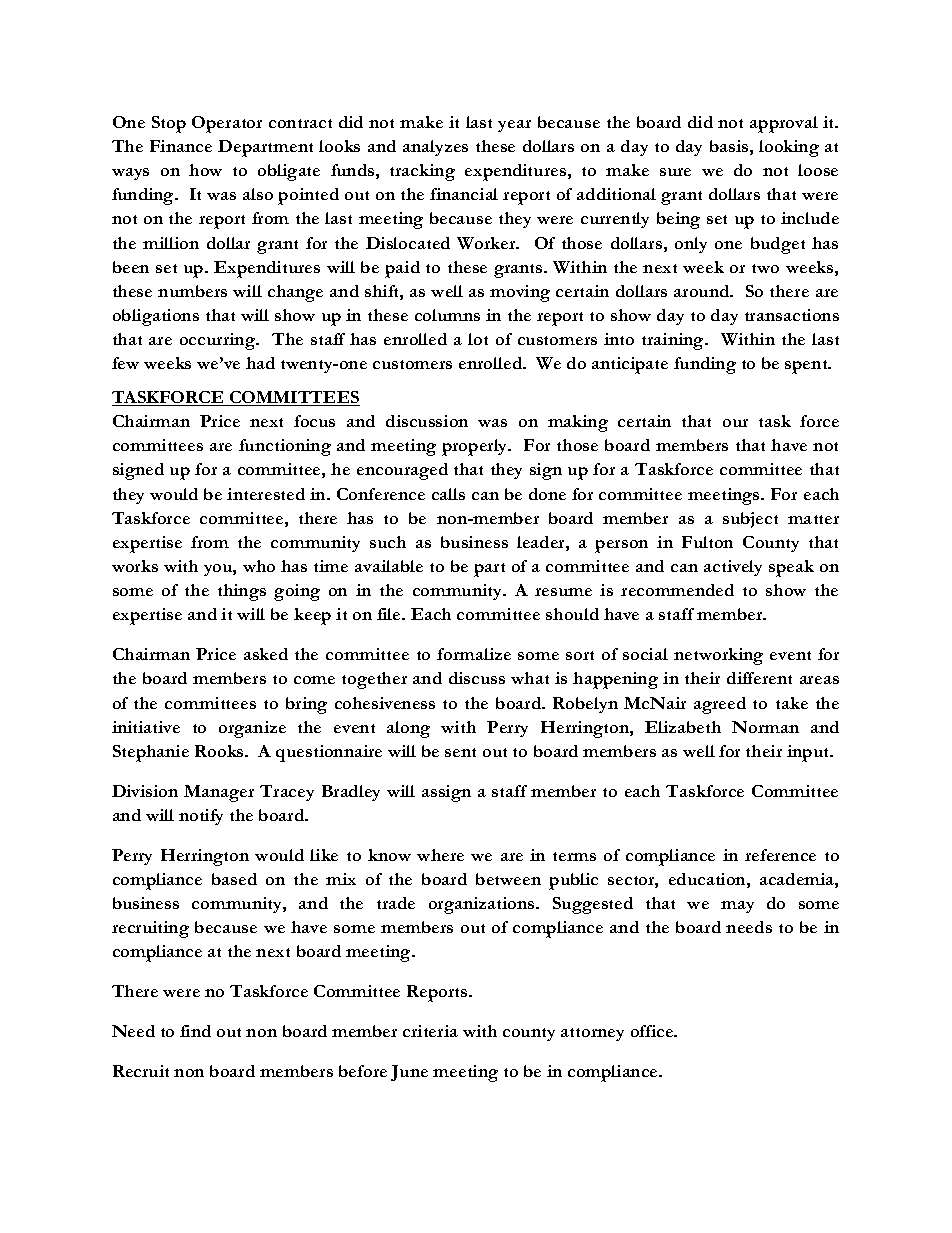 Image resolution: width=952 pixels, height=1233 pixels. What do you see at coordinates (780, 855) in the page?
I see `reference` at bounding box center [780, 855].
